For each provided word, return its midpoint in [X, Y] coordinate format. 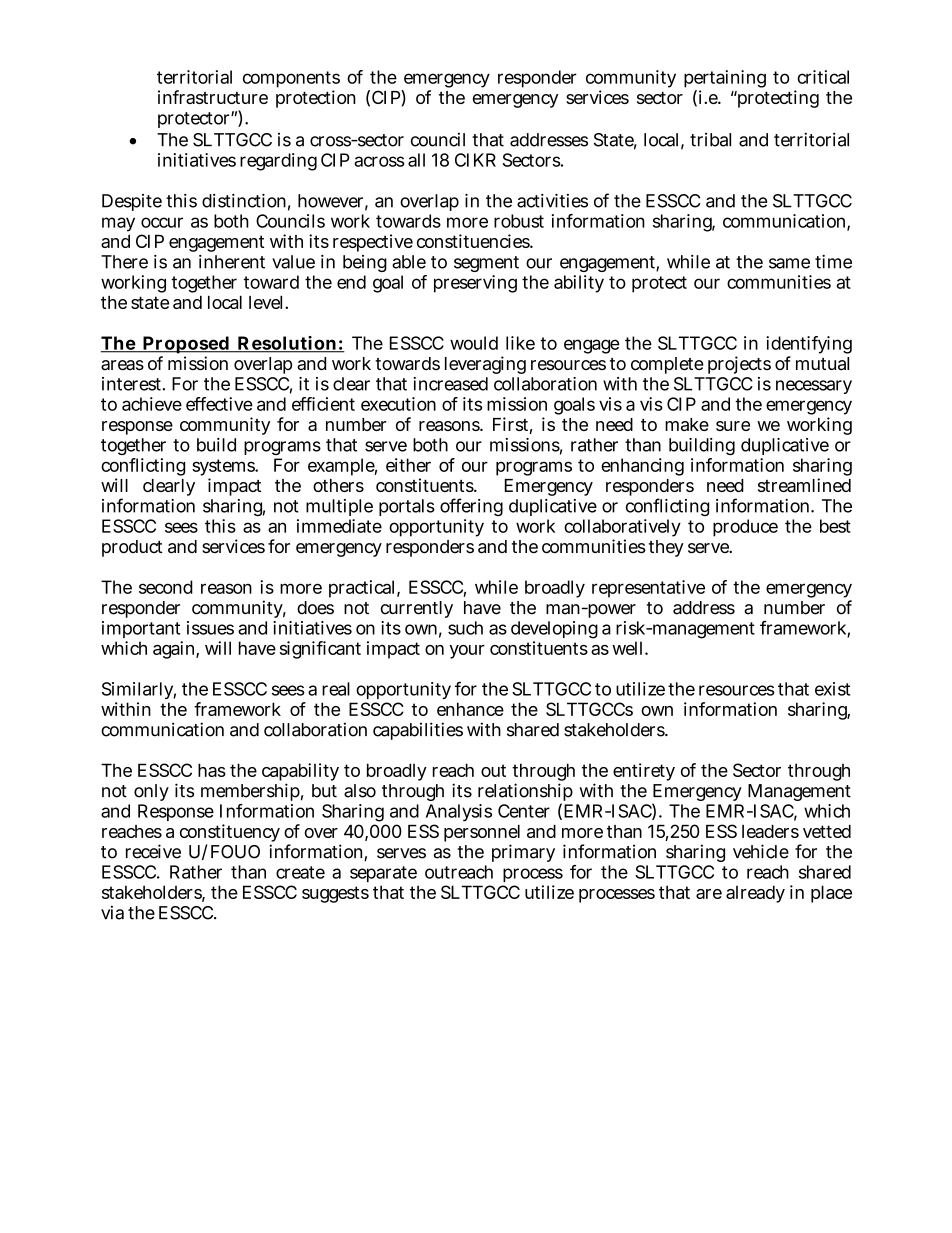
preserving [475, 284]
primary [523, 853]
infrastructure [213, 97]
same [789, 263]
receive [153, 851]
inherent [232, 262]
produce [745, 528]
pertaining [725, 80]
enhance [470, 709]
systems [224, 469]
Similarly [139, 690]
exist [832, 689]
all [416, 160]
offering [471, 507]
